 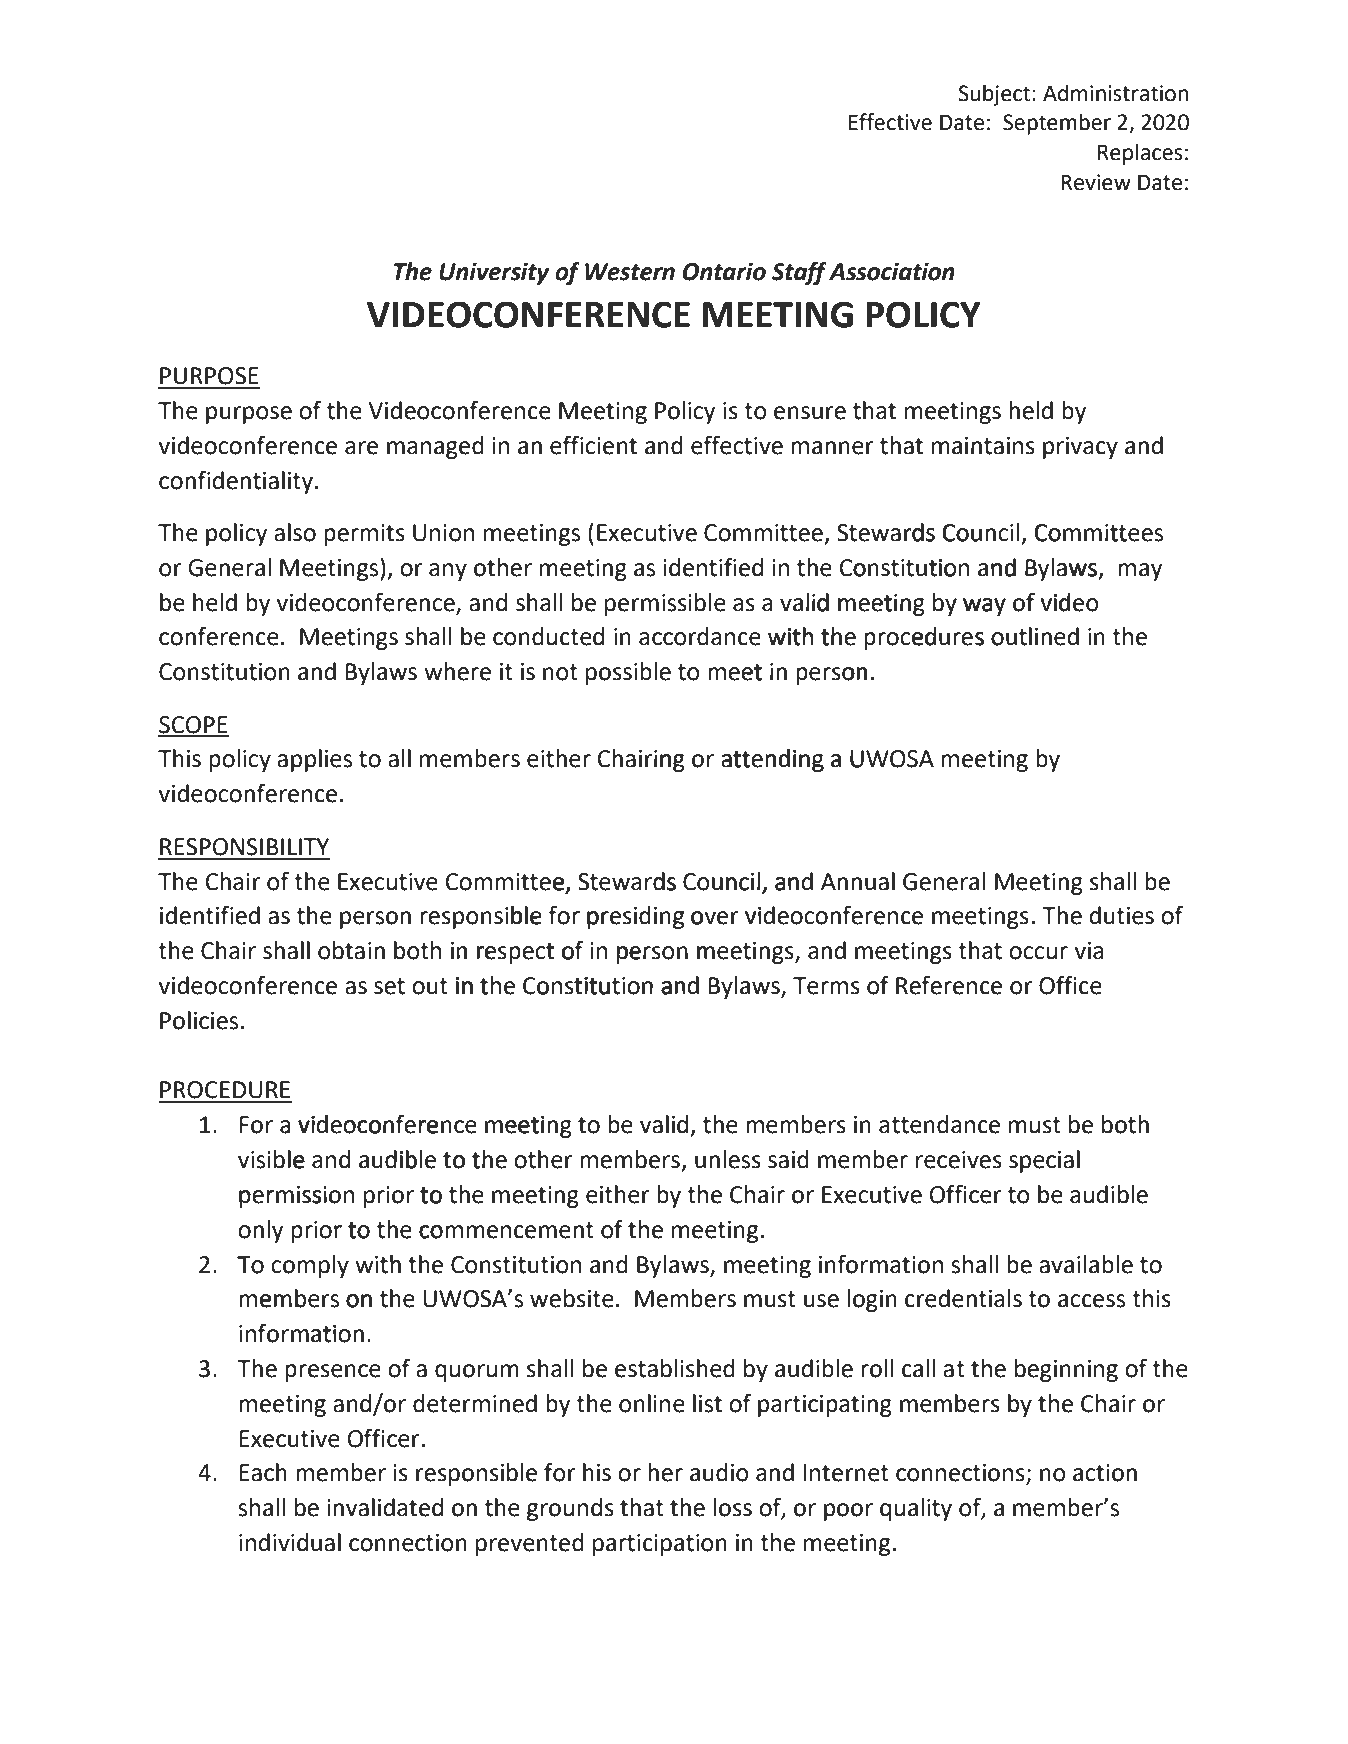 What do you see at coordinates (660, 1545) in the page?
I see `participation` at bounding box center [660, 1545].
